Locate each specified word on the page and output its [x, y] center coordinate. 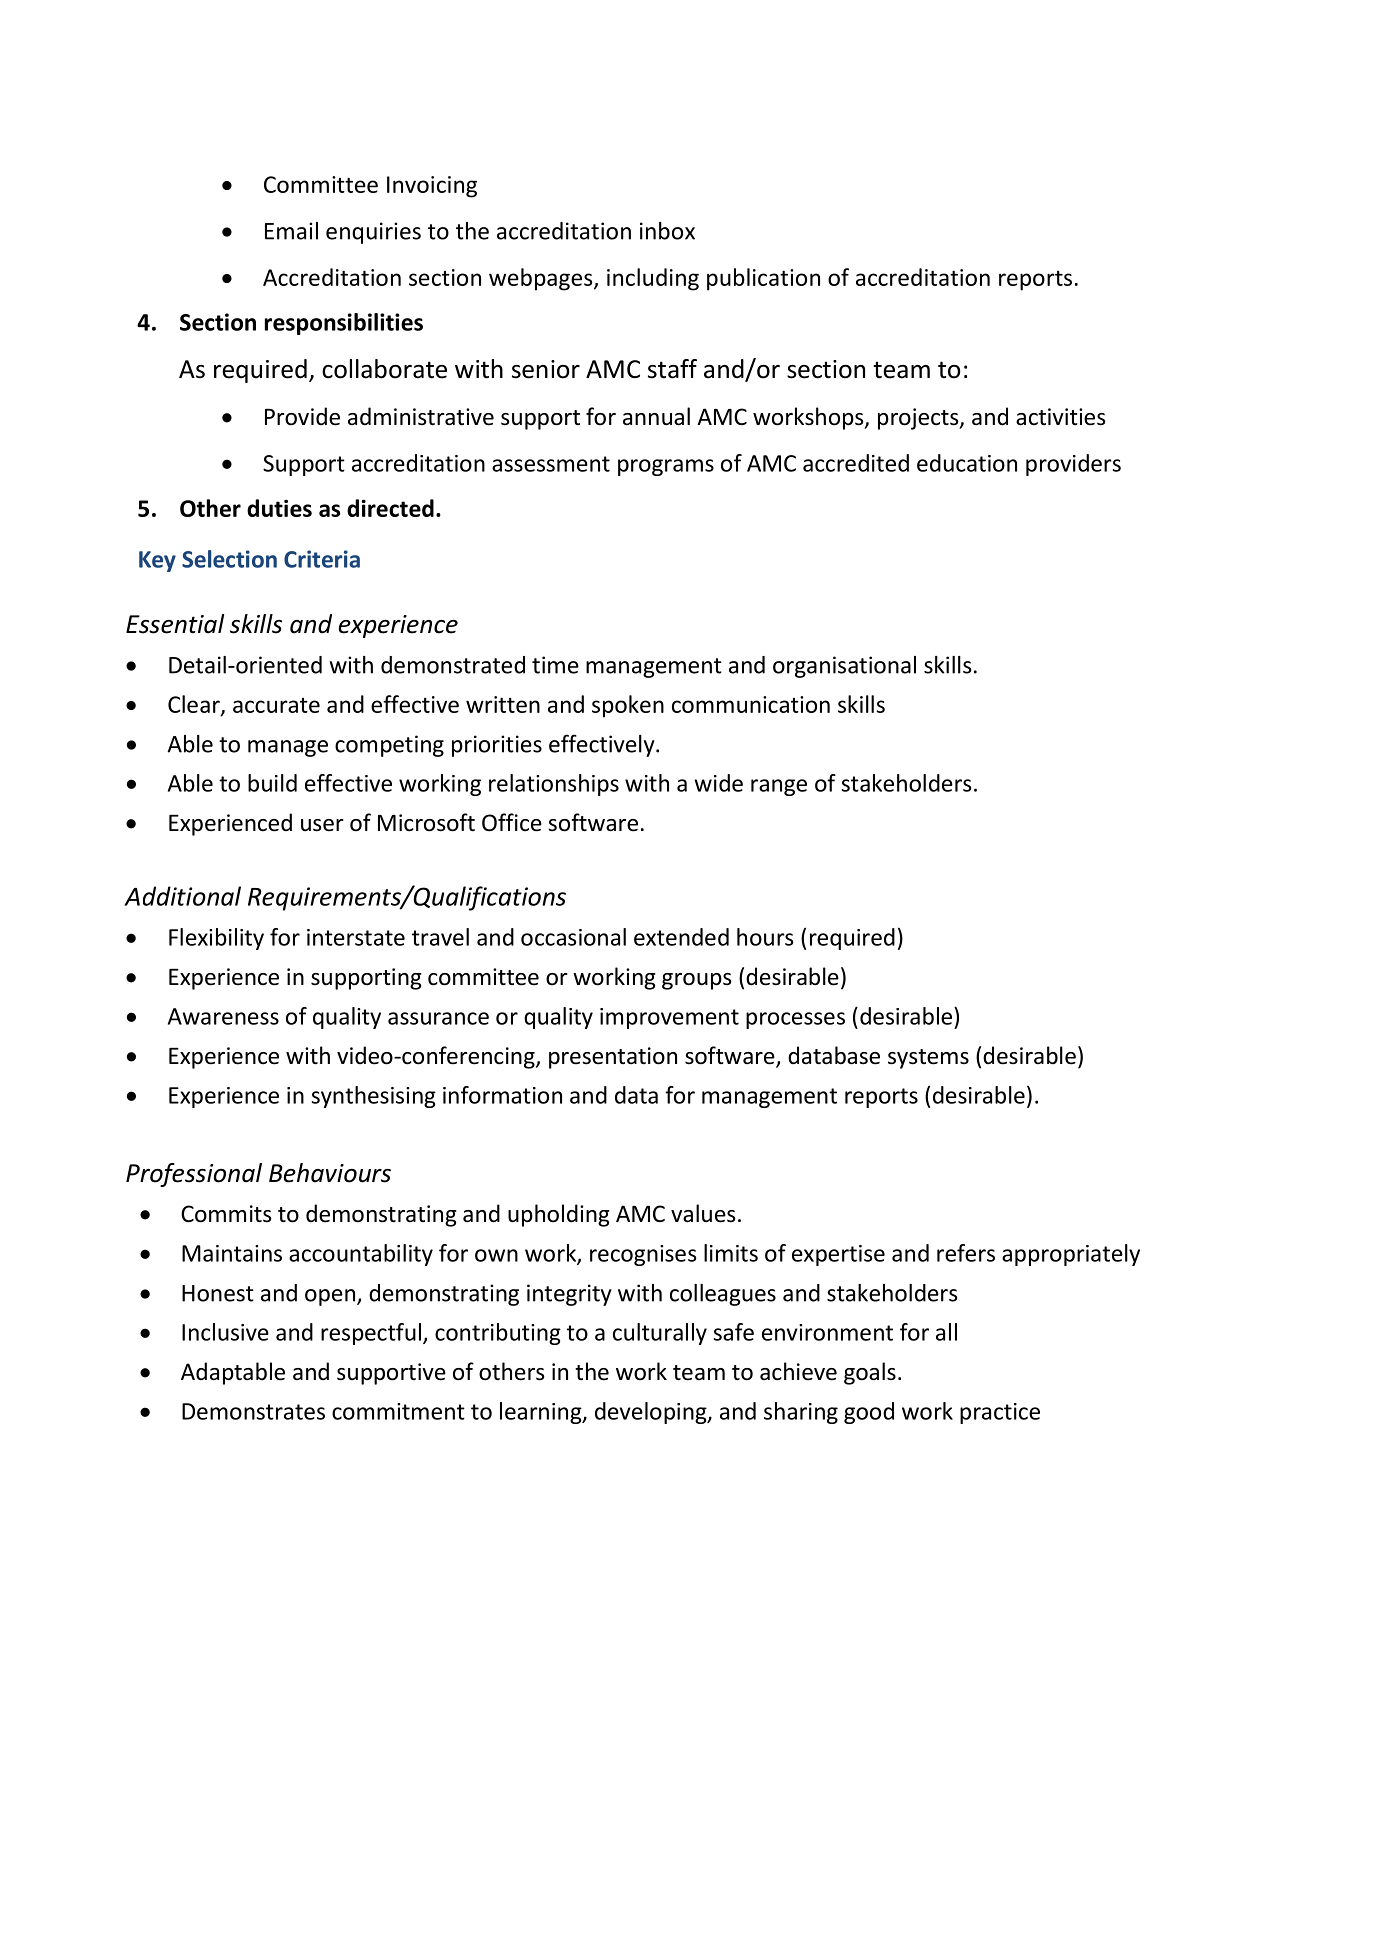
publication [763, 279]
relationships [554, 785]
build [272, 783]
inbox [667, 231]
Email [291, 231]
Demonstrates [253, 1411]
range [779, 787]
